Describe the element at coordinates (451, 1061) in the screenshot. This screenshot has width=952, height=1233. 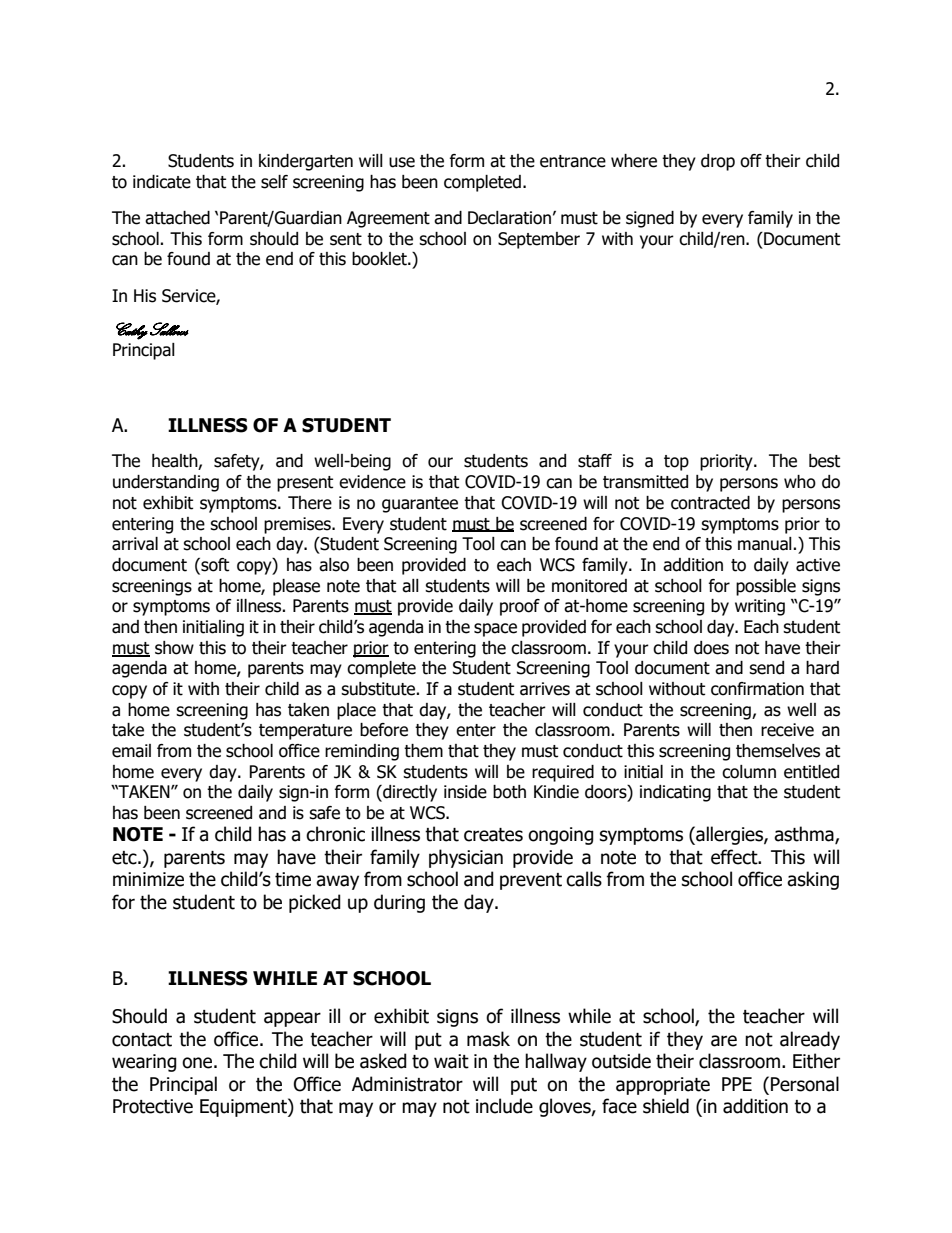
I see `wait` at that location.
